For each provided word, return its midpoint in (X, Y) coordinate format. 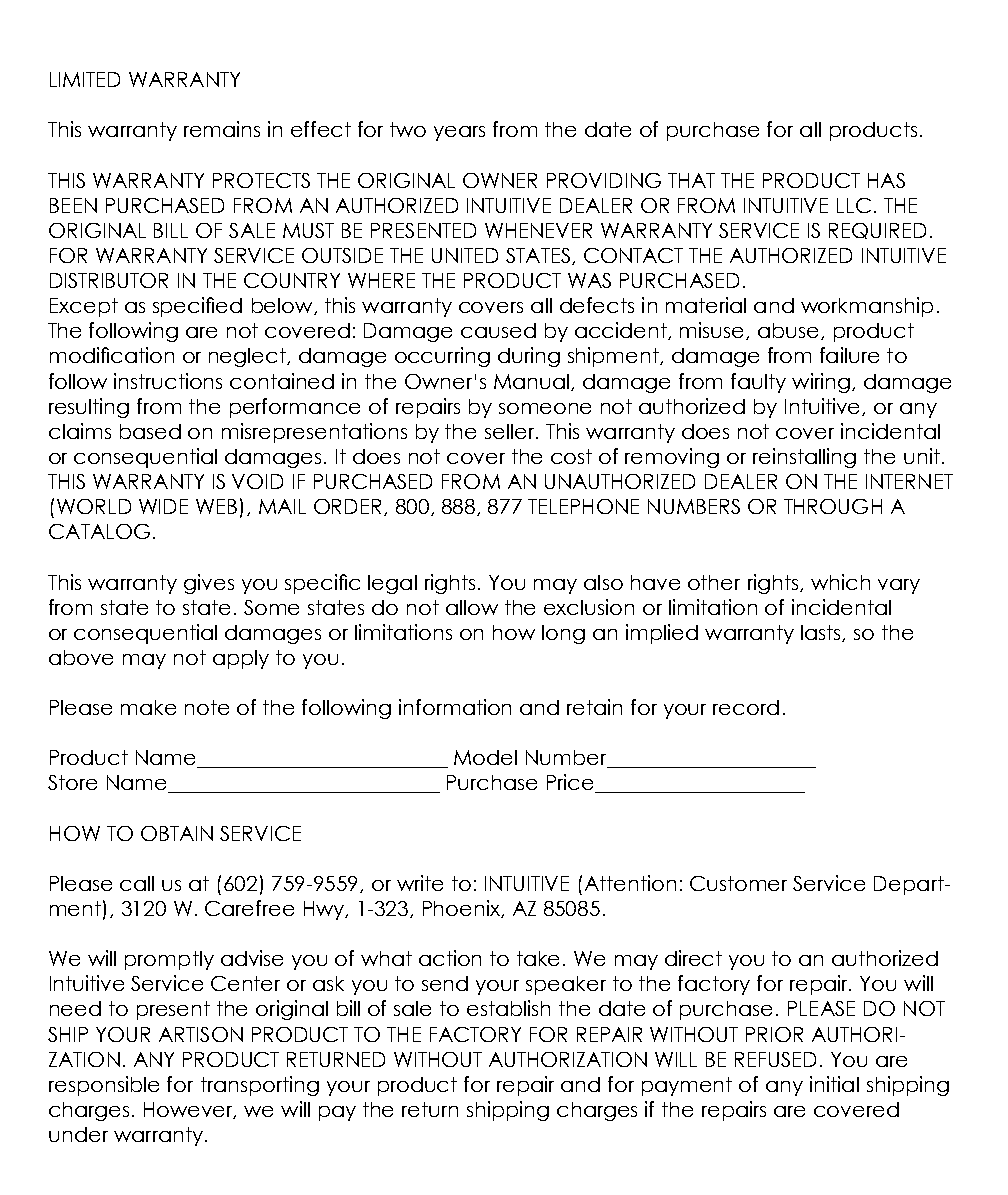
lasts (822, 633)
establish (508, 1008)
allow (472, 607)
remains (222, 129)
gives (209, 584)
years (459, 133)
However (190, 1110)
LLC (854, 205)
